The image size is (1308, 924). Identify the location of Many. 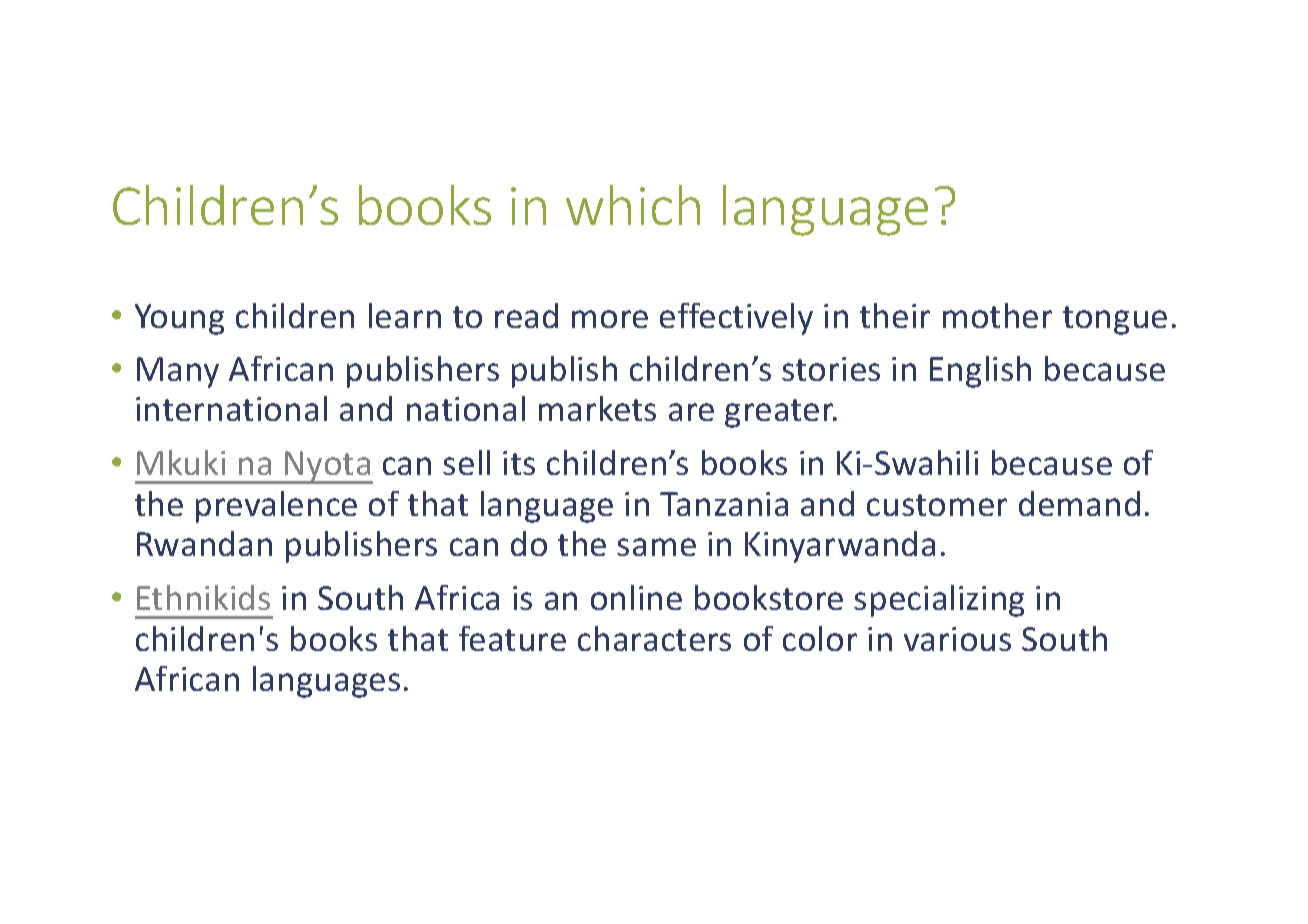
(178, 372).
